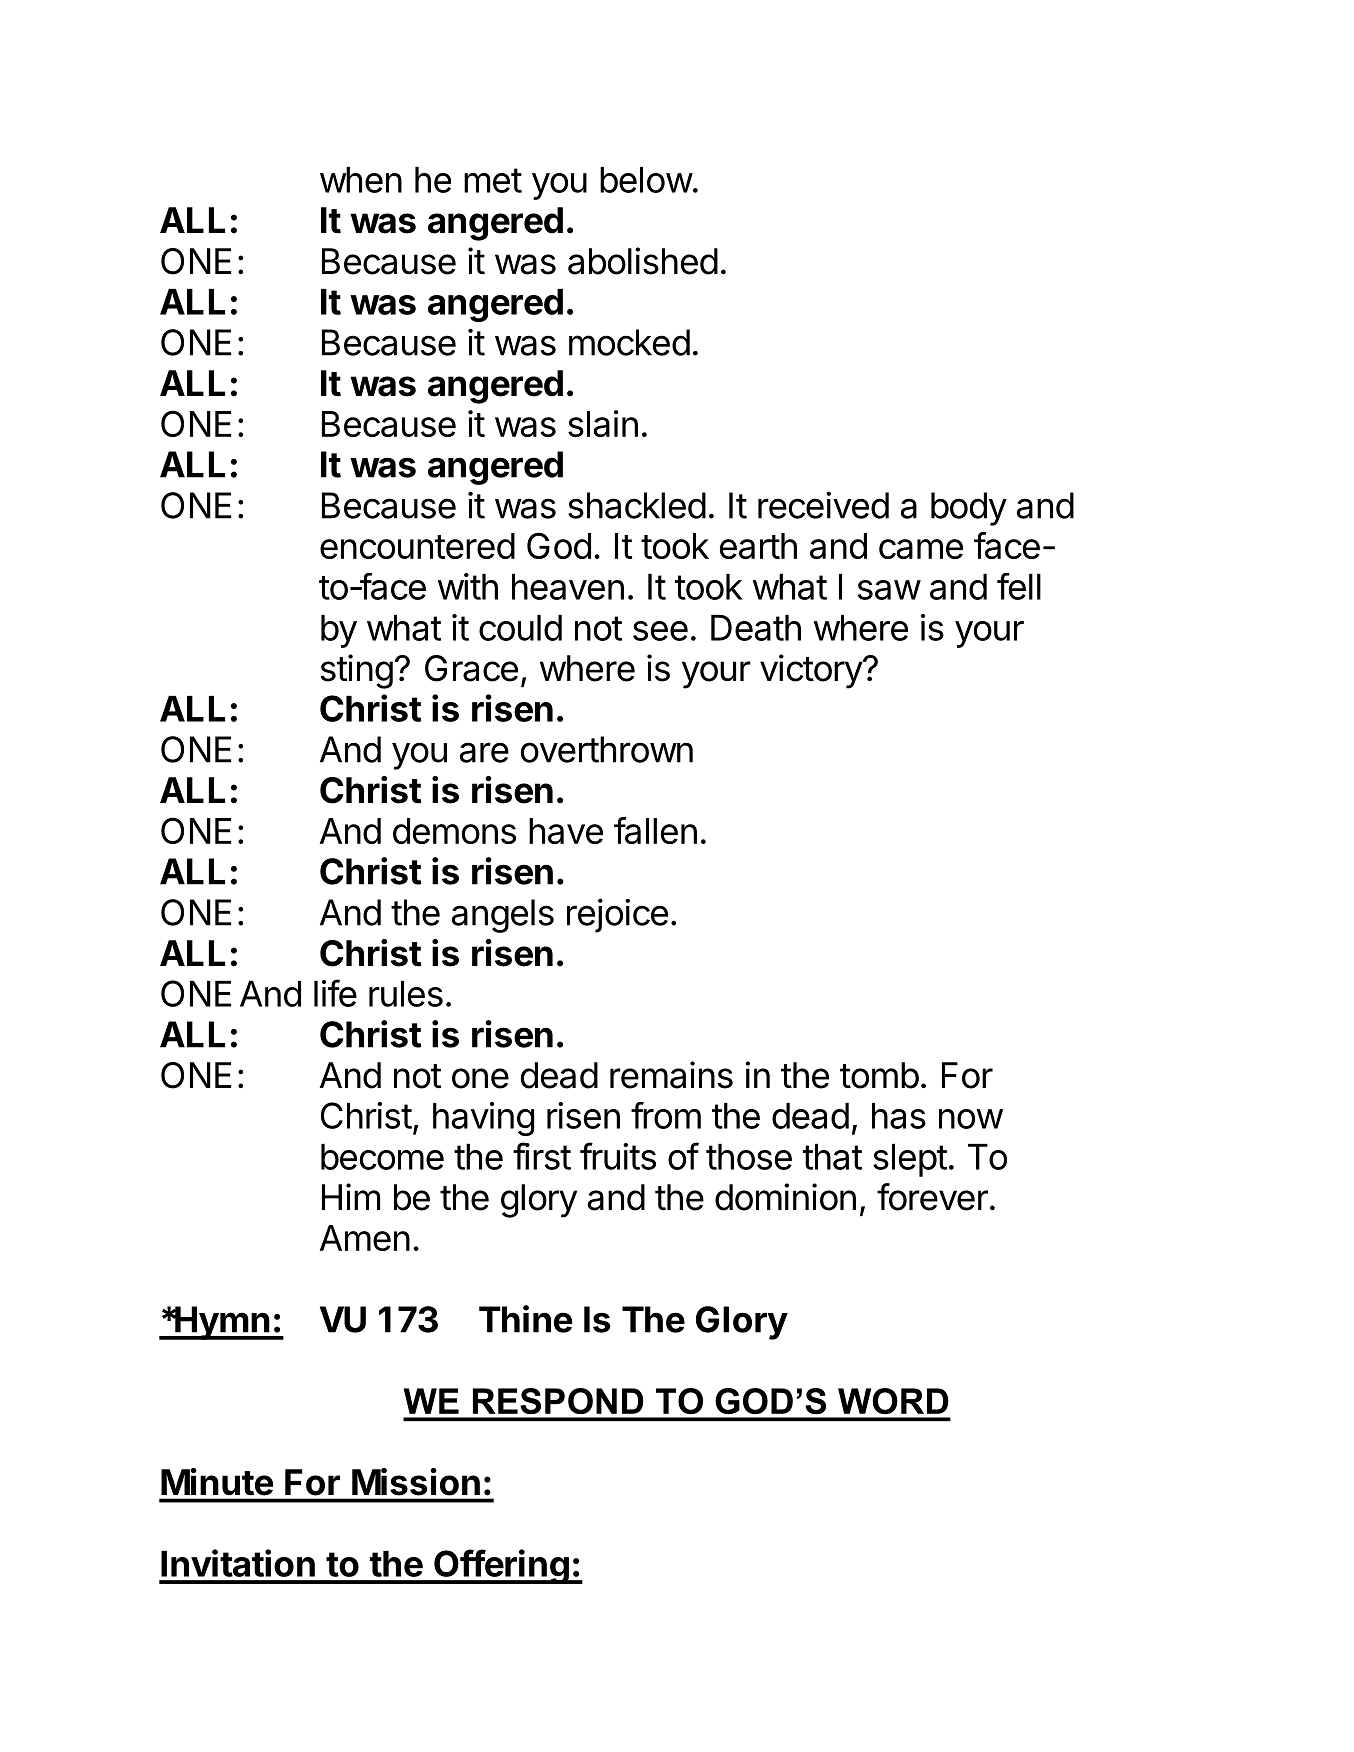 The height and width of the document is (1752, 1354). What do you see at coordinates (501, 1566) in the document?
I see `Offering` at bounding box center [501, 1566].
